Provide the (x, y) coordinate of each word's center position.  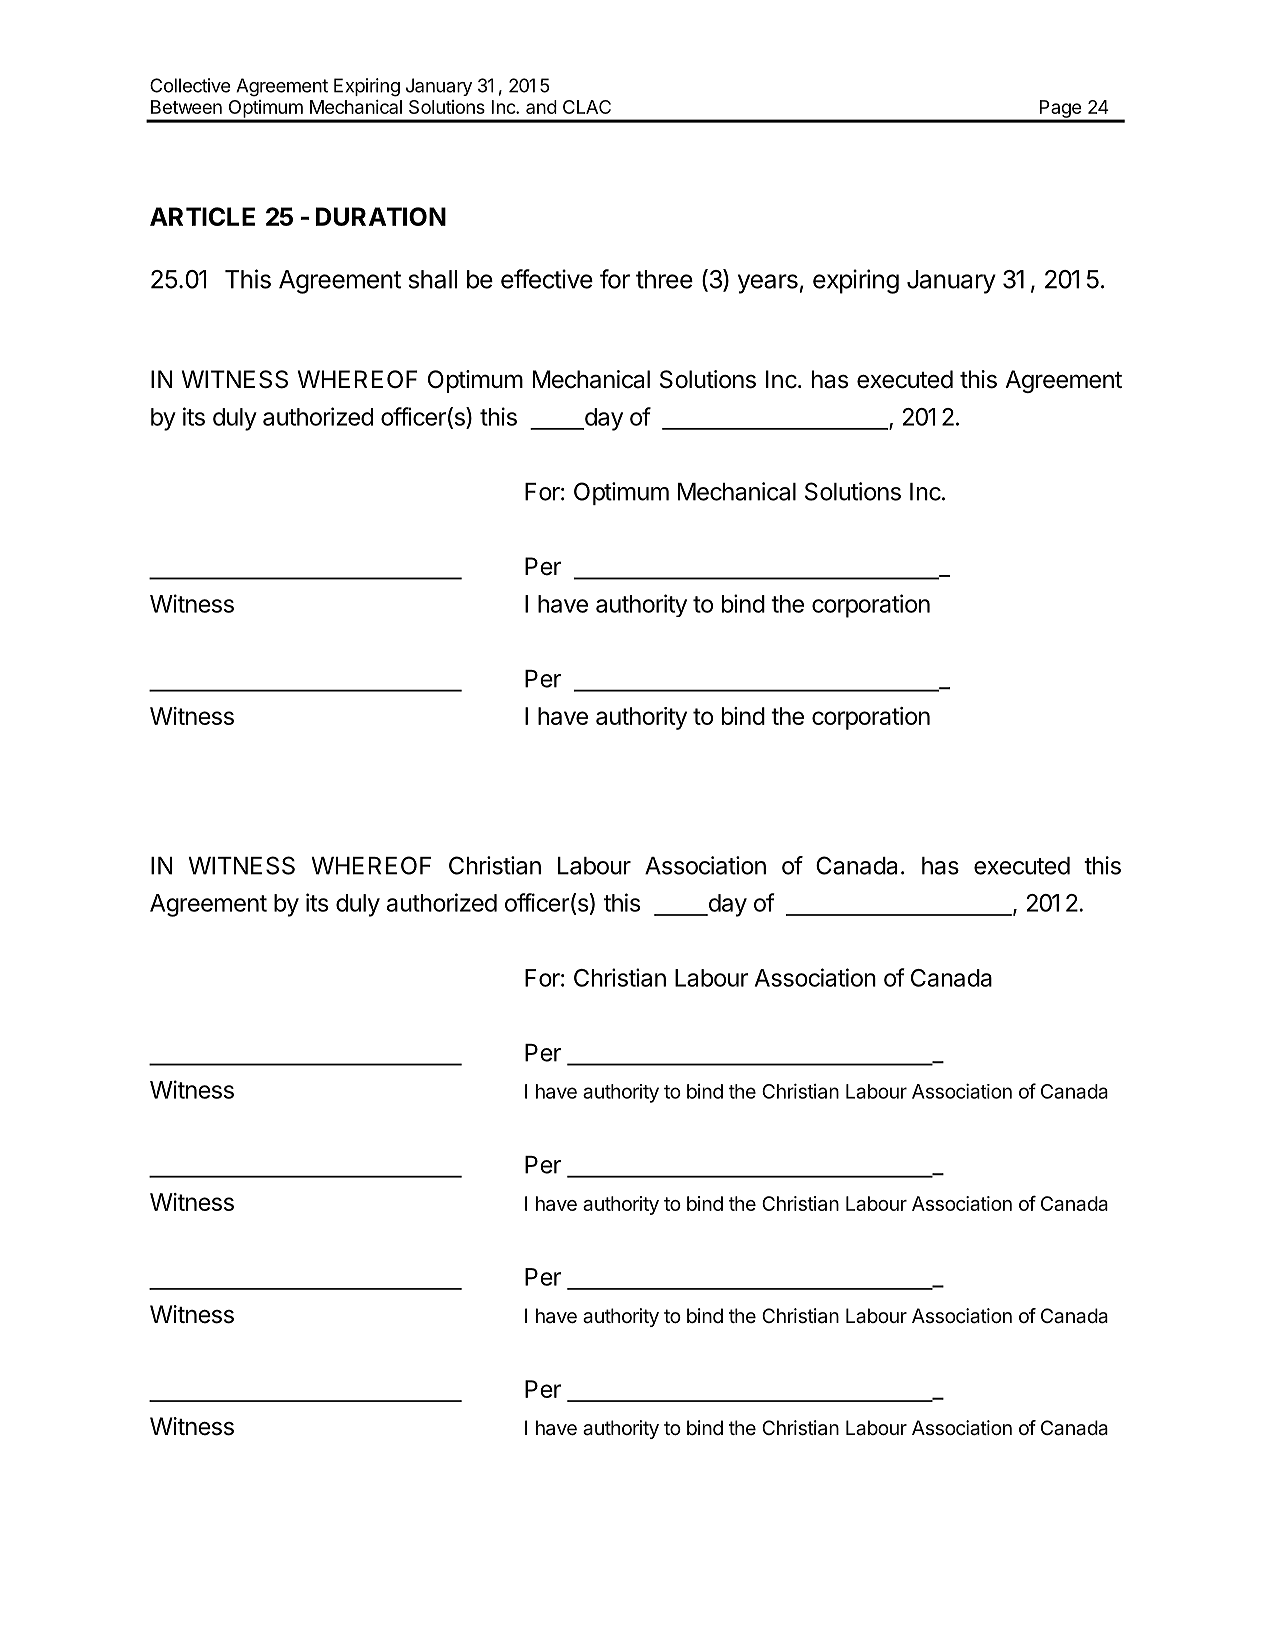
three (664, 279)
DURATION (381, 216)
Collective (190, 85)
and (541, 107)
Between (186, 107)
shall (432, 279)
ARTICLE (202, 216)
